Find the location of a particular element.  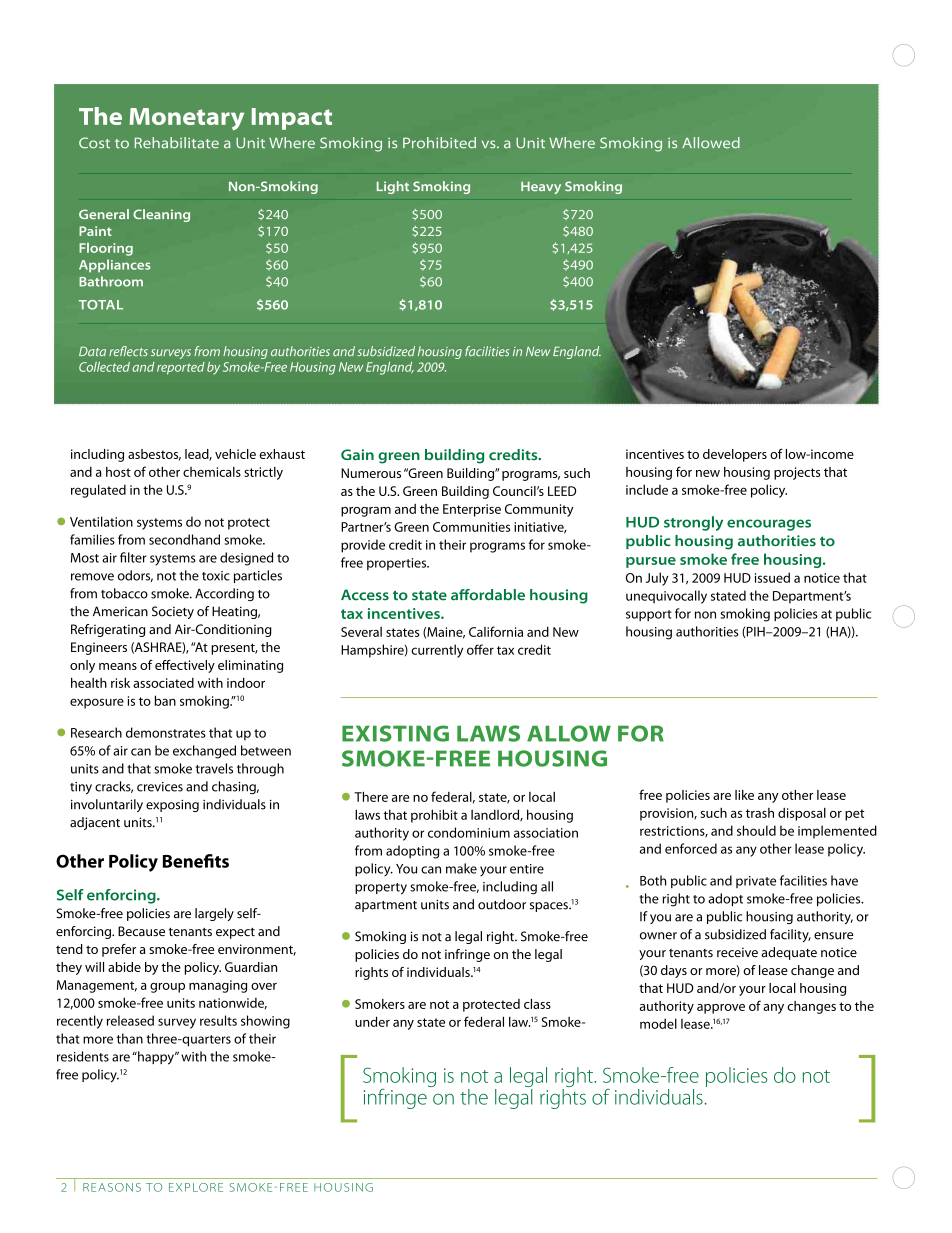

issued is located at coordinates (772, 577).
